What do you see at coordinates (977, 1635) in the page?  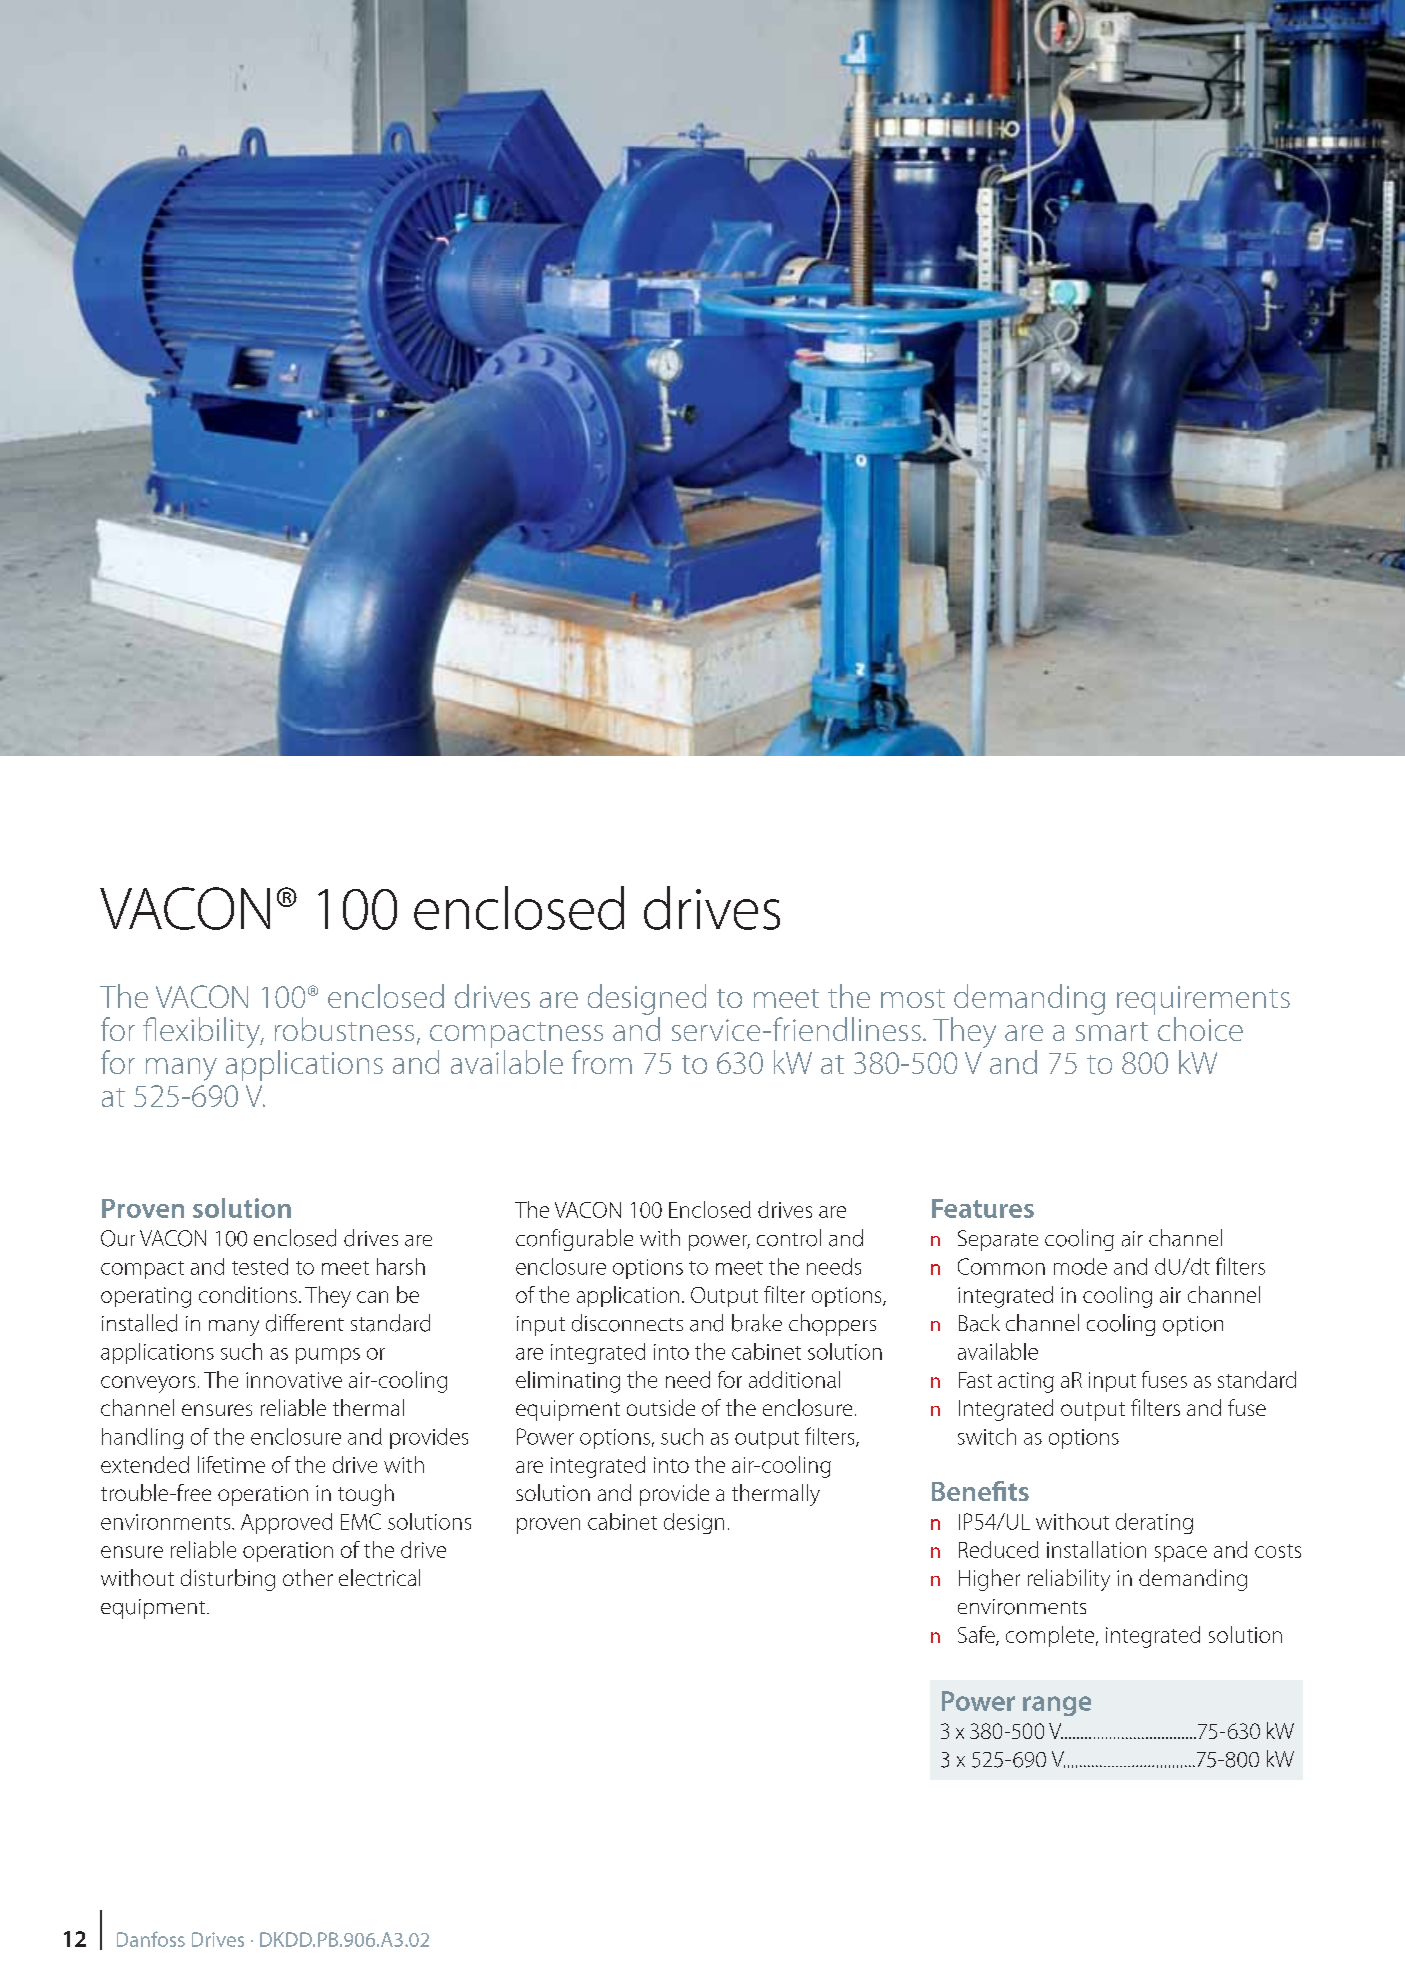 I see `Safe` at bounding box center [977, 1635].
